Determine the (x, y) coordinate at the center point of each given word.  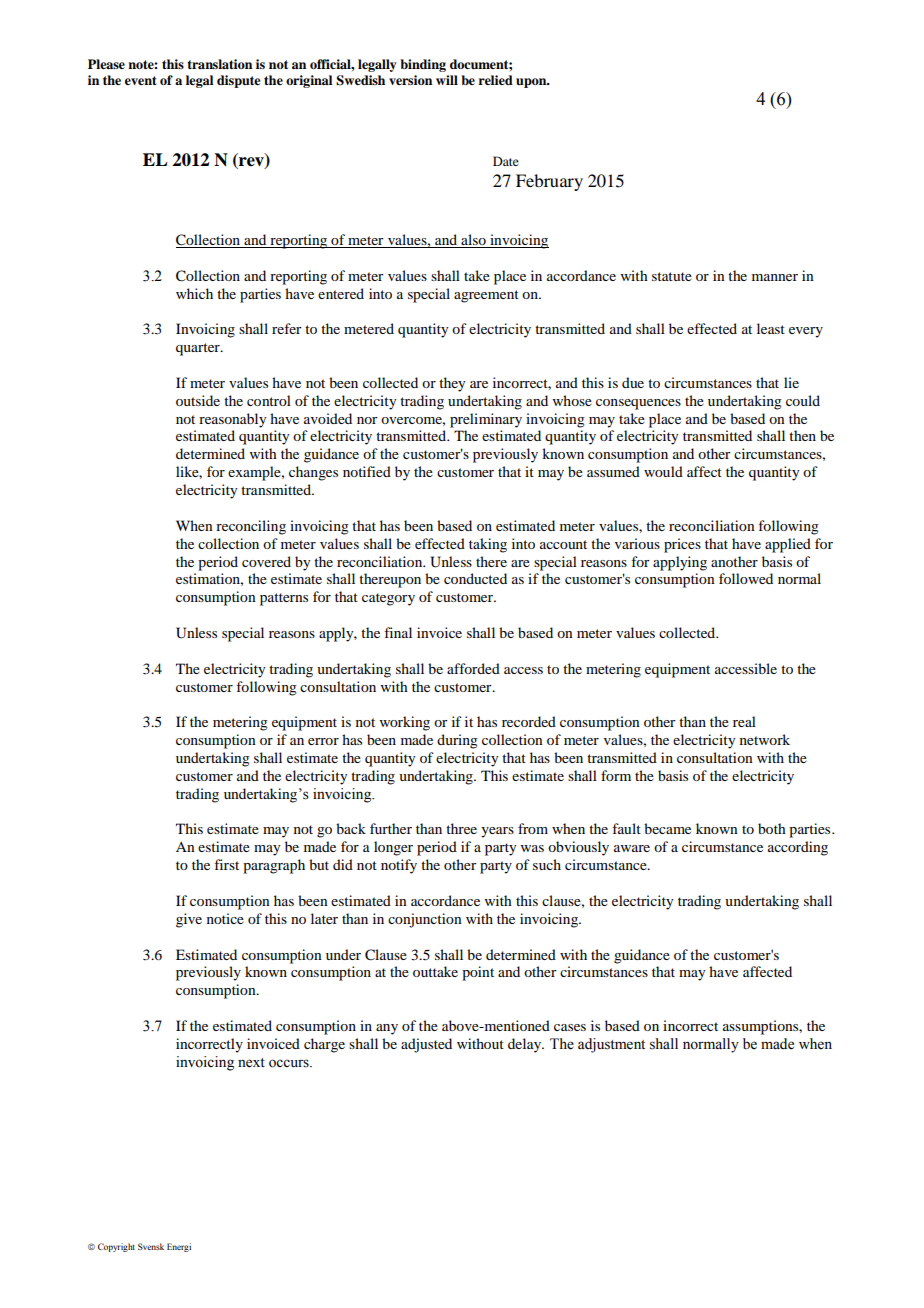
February (549, 182)
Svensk (151, 1246)
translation (219, 64)
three (461, 828)
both (772, 828)
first (226, 864)
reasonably (232, 420)
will (447, 80)
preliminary (486, 420)
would (663, 471)
